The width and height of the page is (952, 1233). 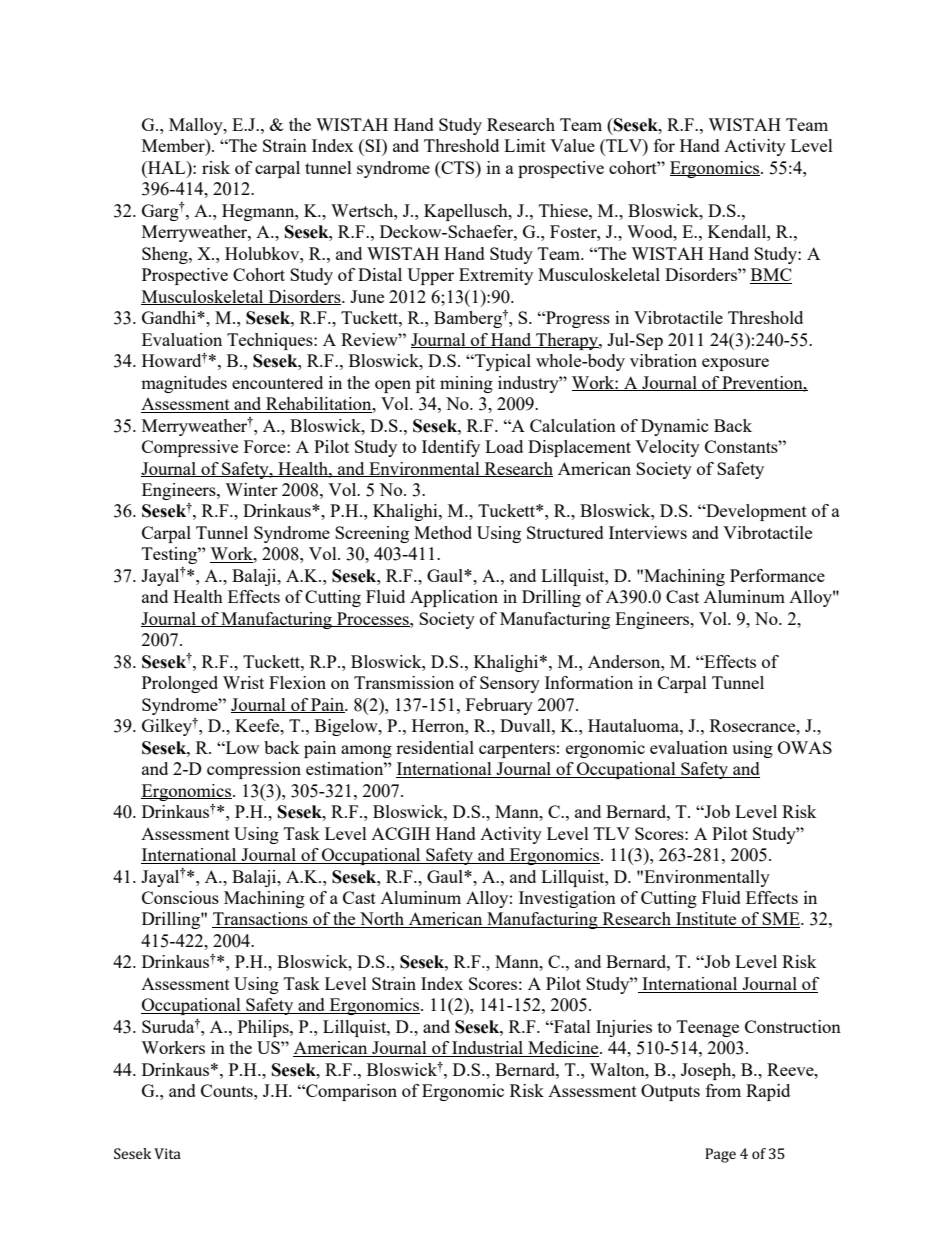 What do you see at coordinates (720, 1155) in the page?
I see `Page` at bounding box center [720, 1155].
